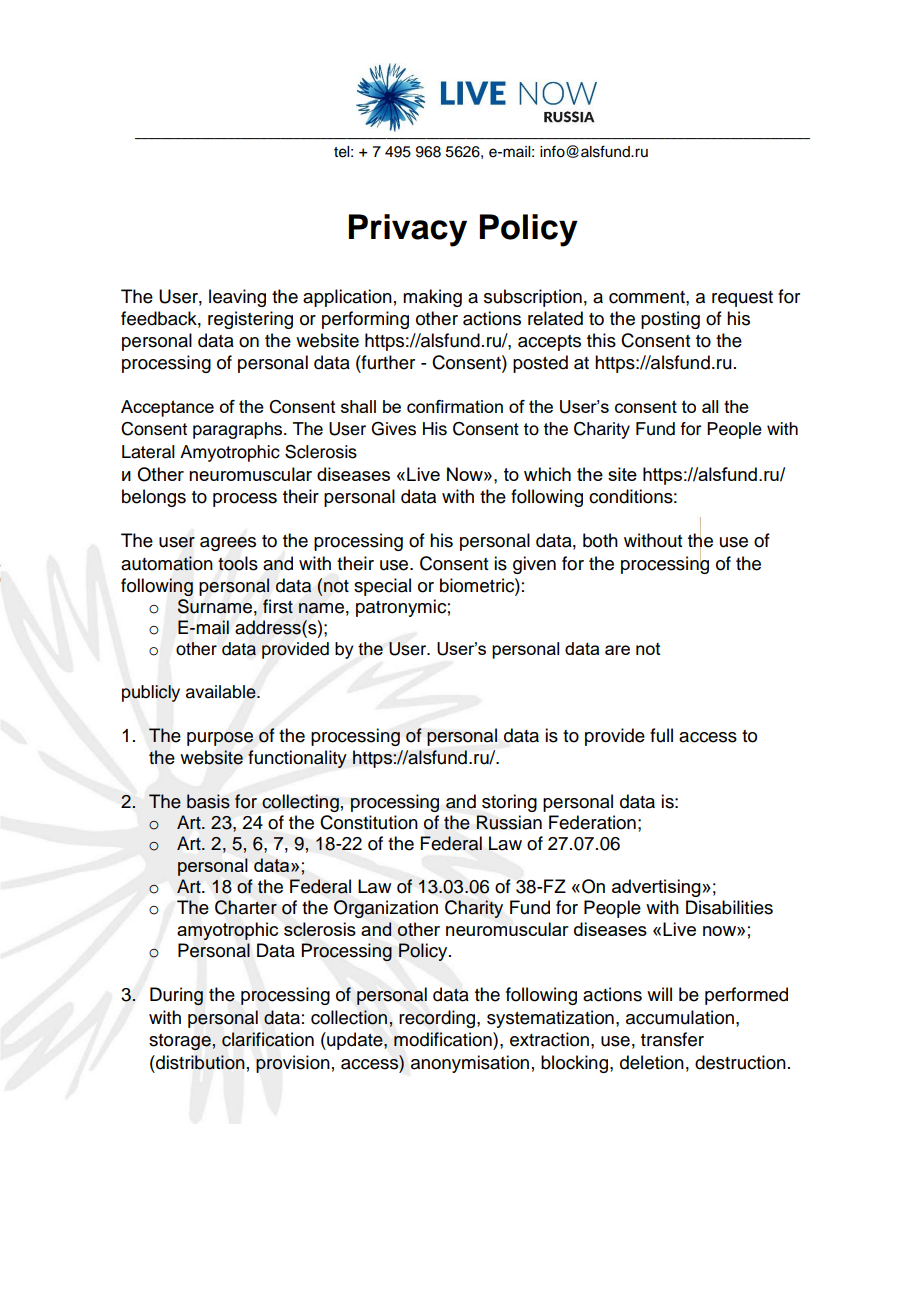  What do you see at coordinates (246, 907) in the image?
I see `Charter` at bounding box center [246, 907].
